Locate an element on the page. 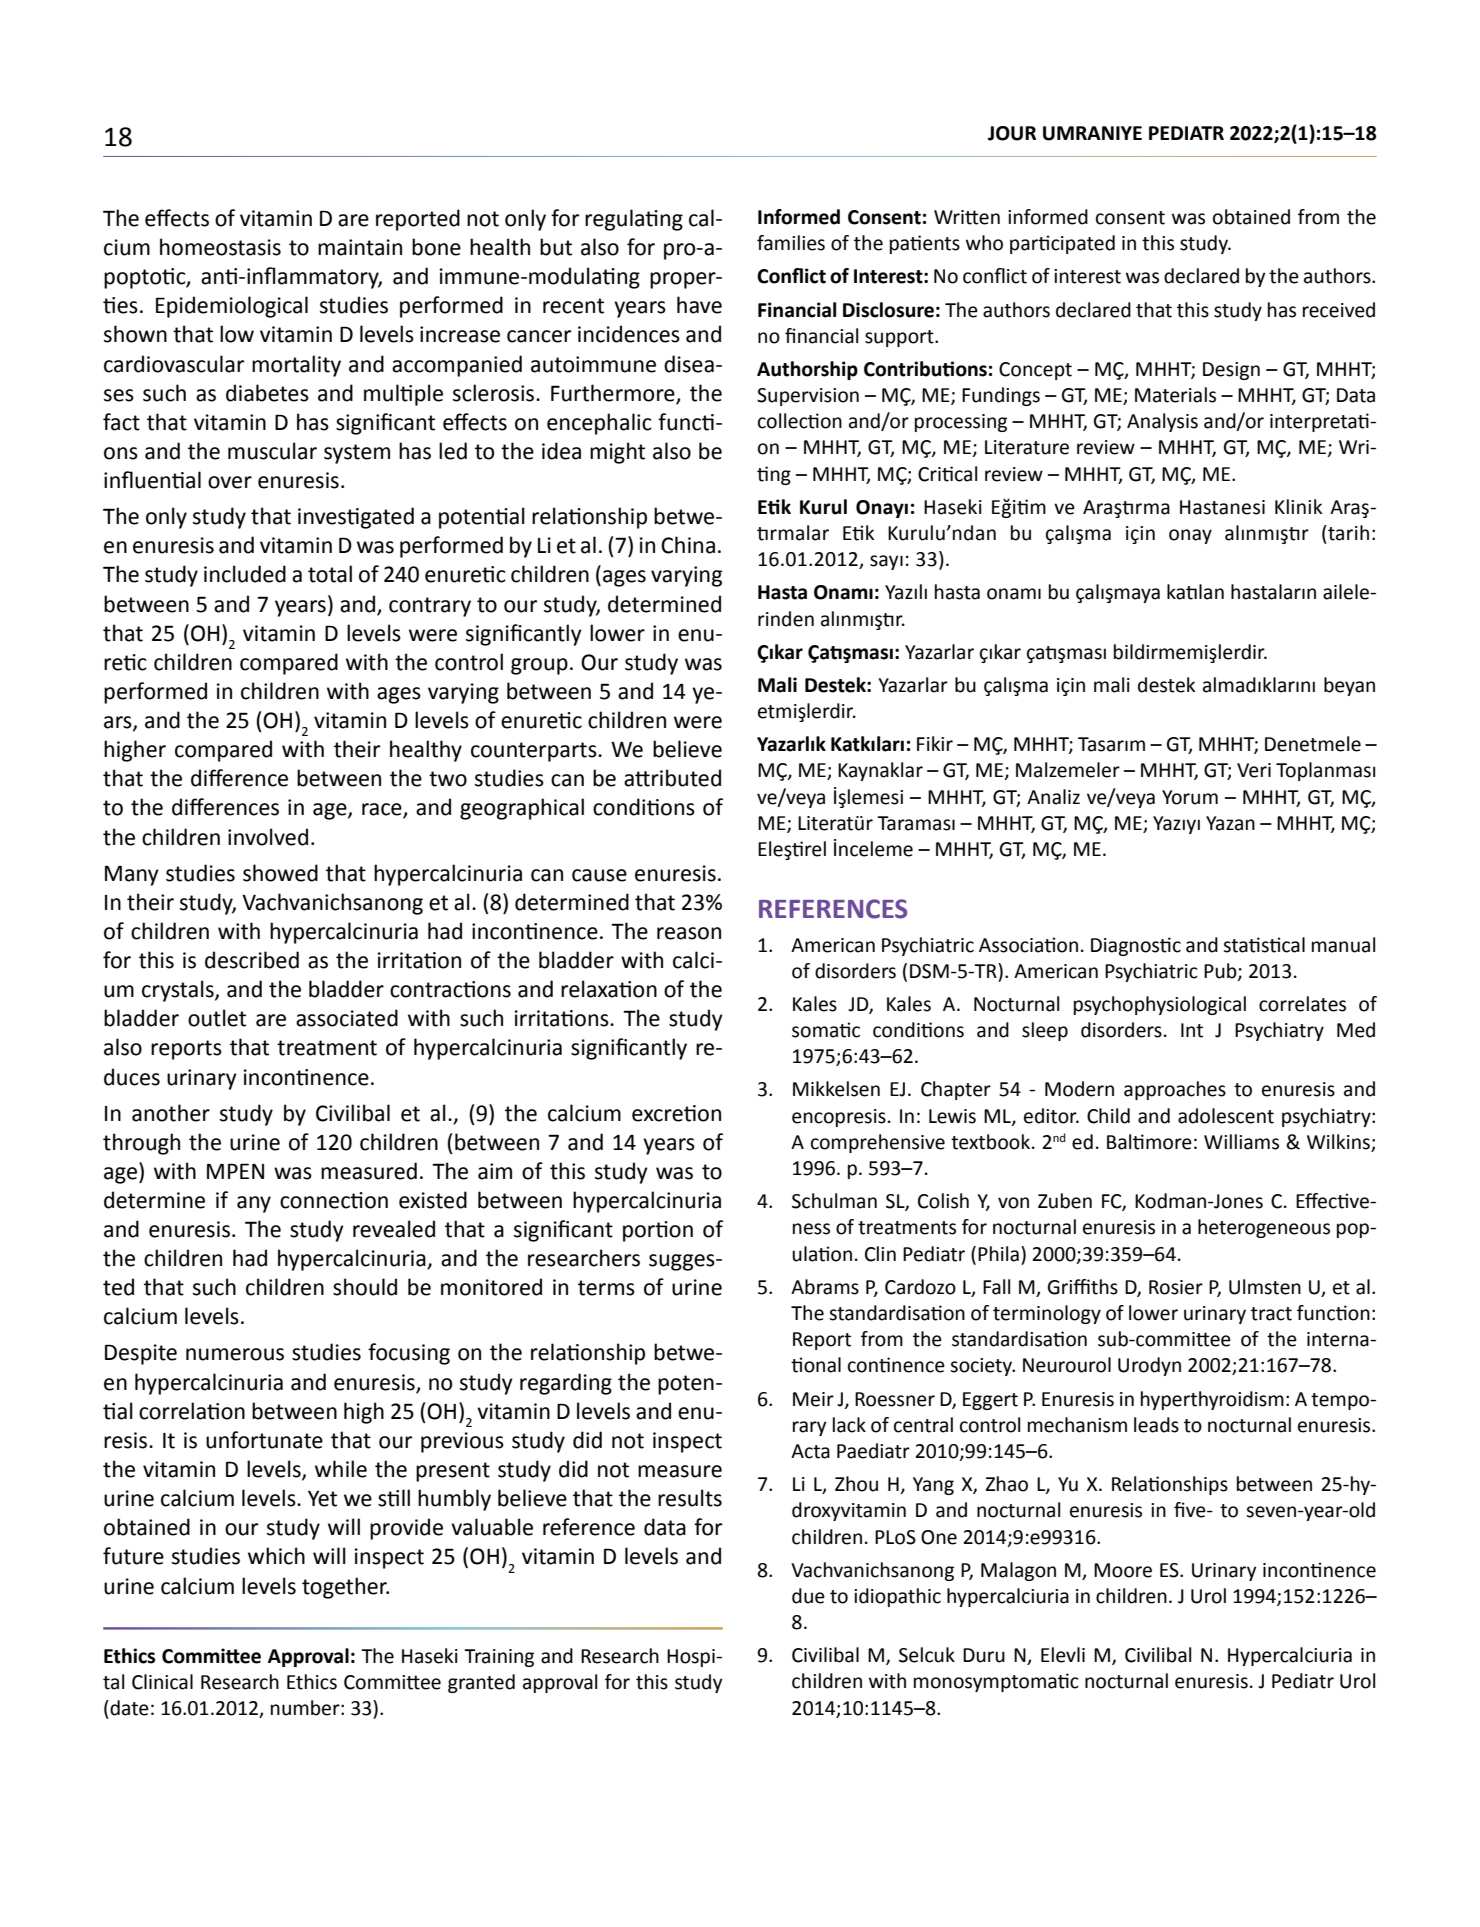 This page has width=1480, height=1927. described is located at coordinates (252, 960).
